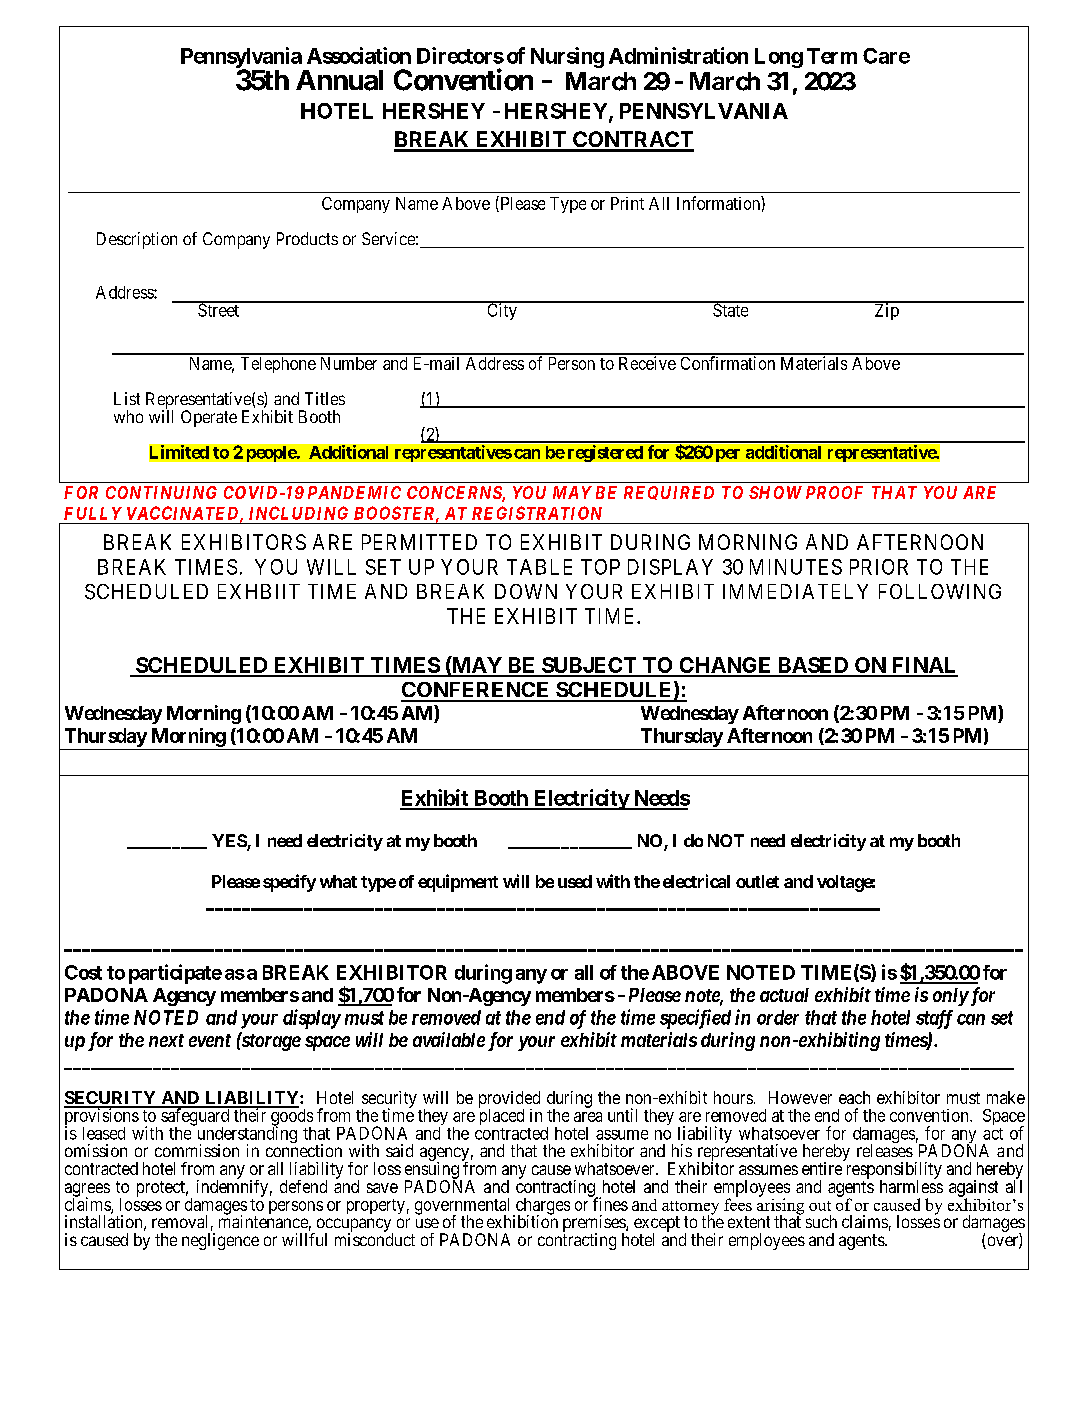 This image has height=1408, width=1088. Describe the element at coordinates (458, 883) in the image. I see `equipment` at that location.
